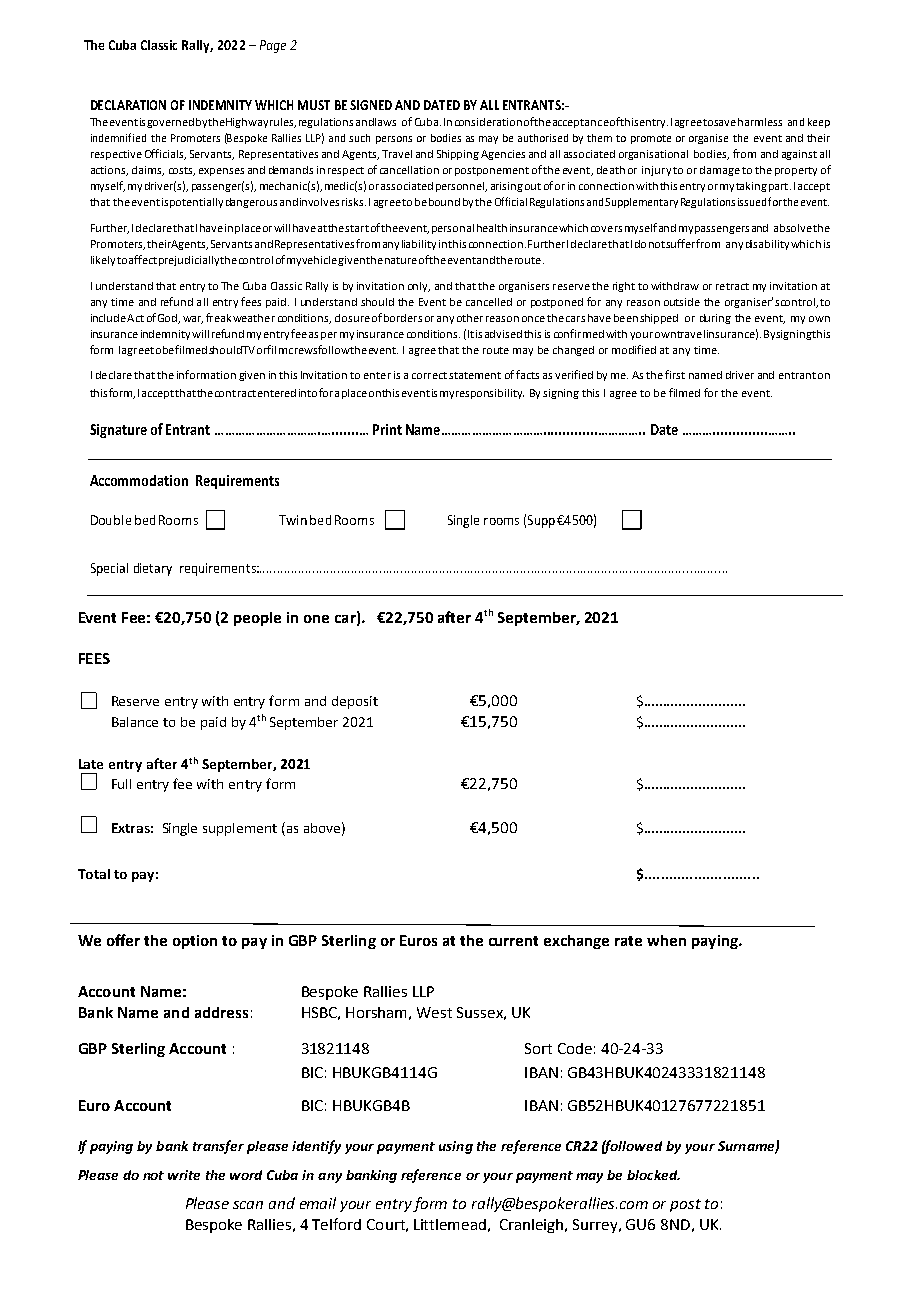  Describe the element at coordinates (371, 105) in the screenshot. I see `SIGNED` at that location.
